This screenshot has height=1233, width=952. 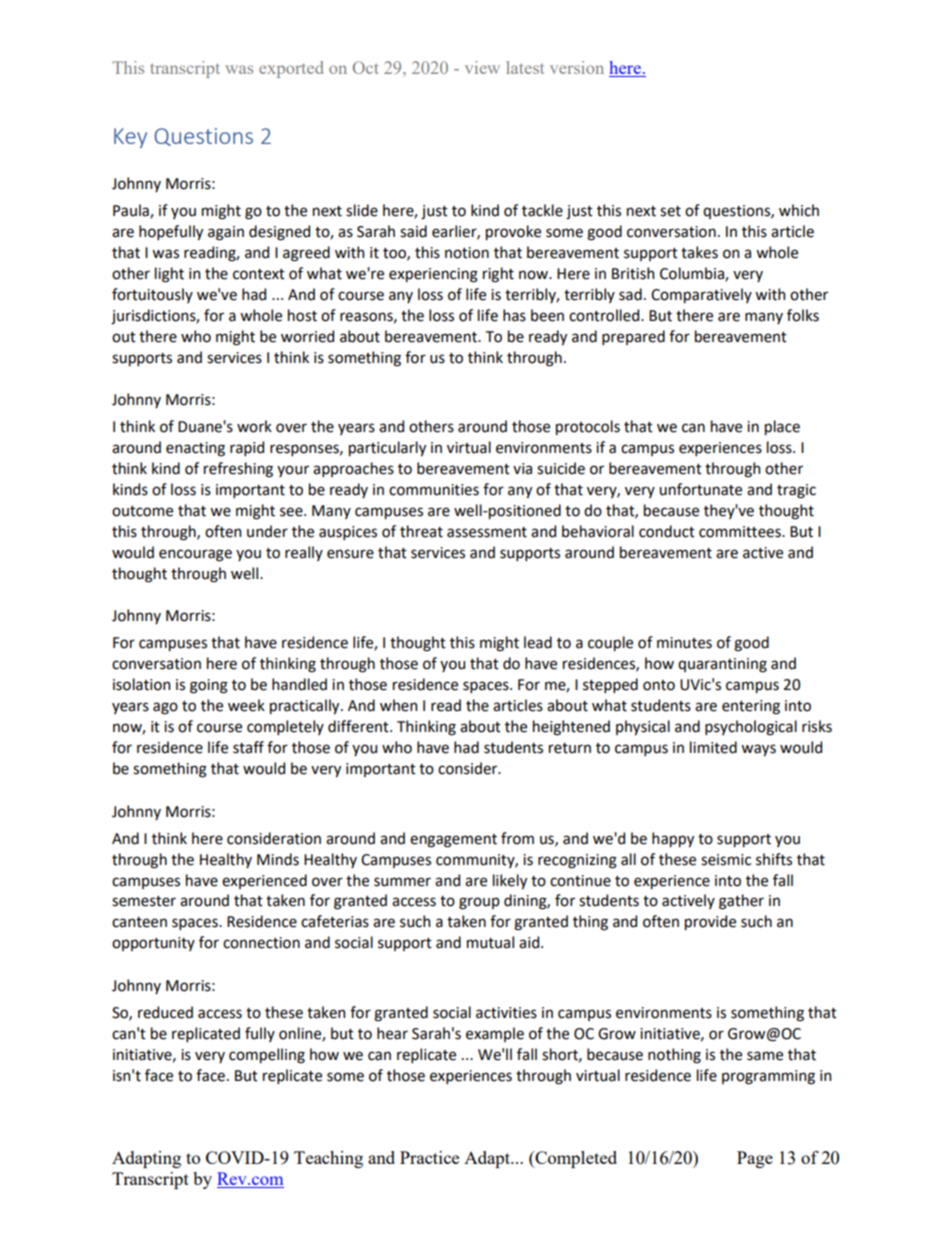 I want to click on lead, so click(x=538, y=642).
